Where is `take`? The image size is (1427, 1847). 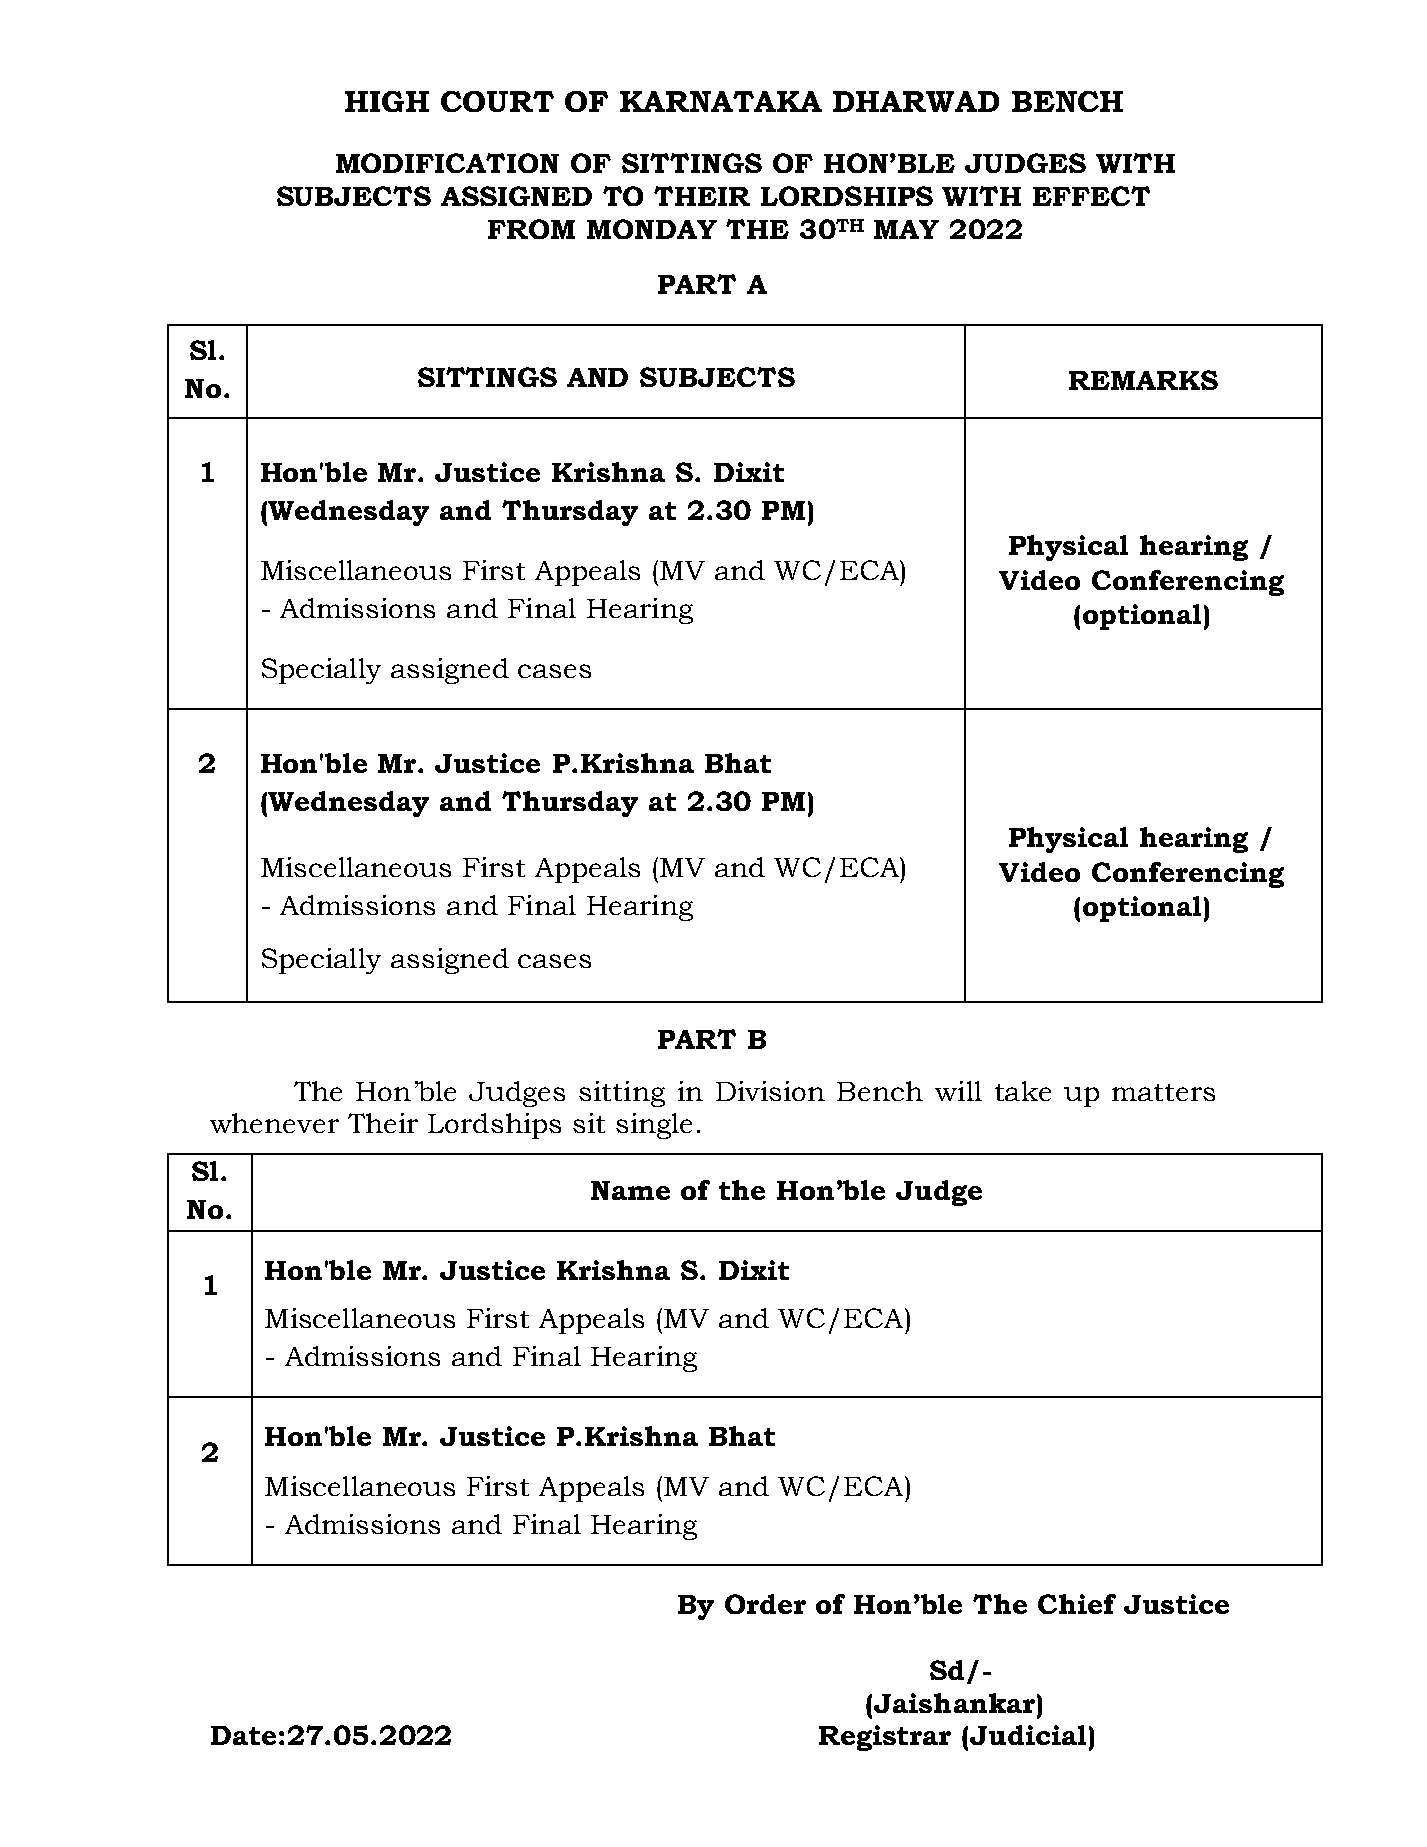
take is located at coordinates (1023, 1091).
